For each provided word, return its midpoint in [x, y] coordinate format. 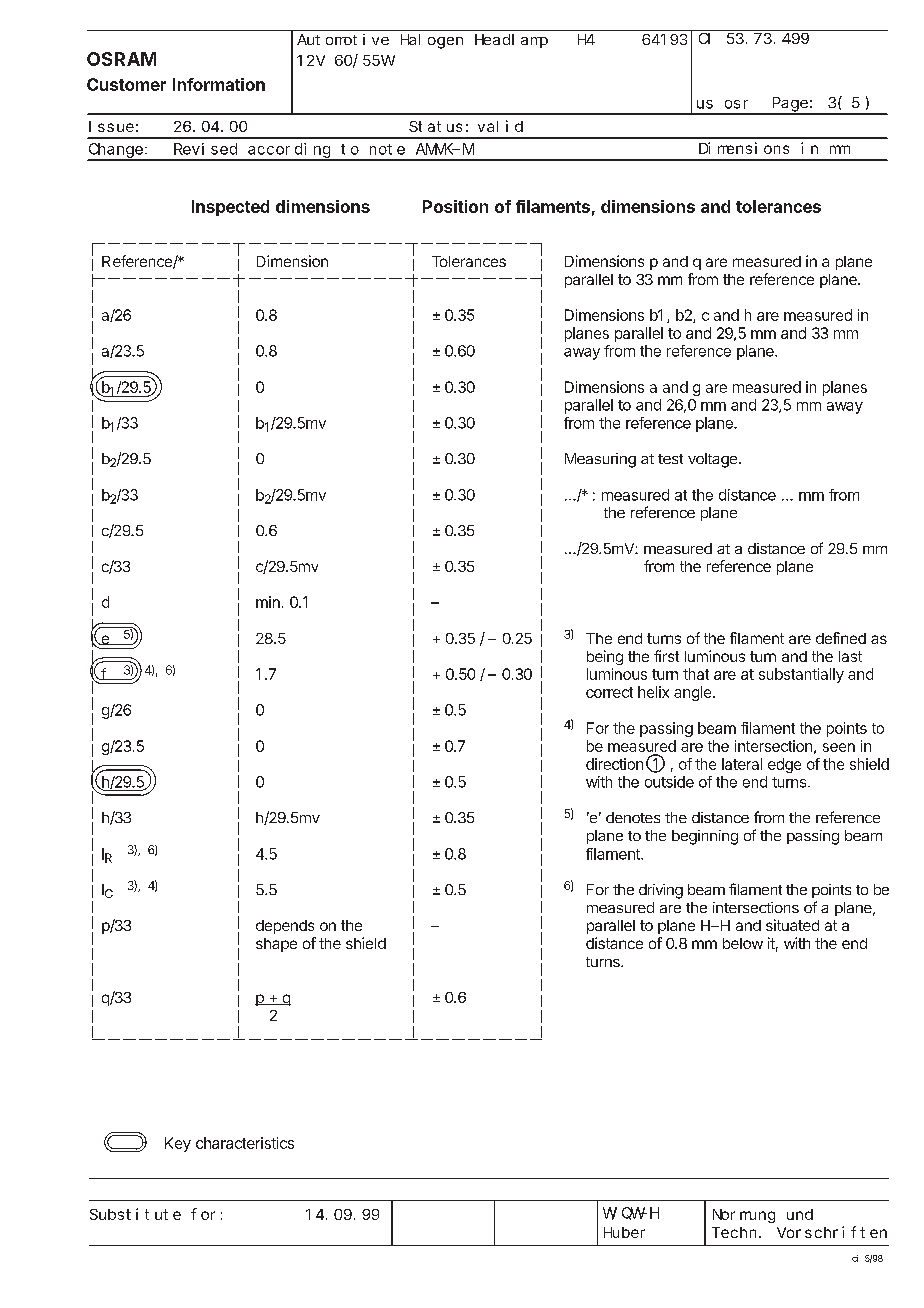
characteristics [245, 1143]
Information [219, 84]
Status [435, 126]
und [800, 1214]
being [605, 657]
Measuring [600, 460]
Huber [624, 1232]
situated [792, 925]
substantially [801, 675]
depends [285, 927]
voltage [714, 460]
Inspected [230, 208]
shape [276, 945]
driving [661, 891]
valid [500, 126]
